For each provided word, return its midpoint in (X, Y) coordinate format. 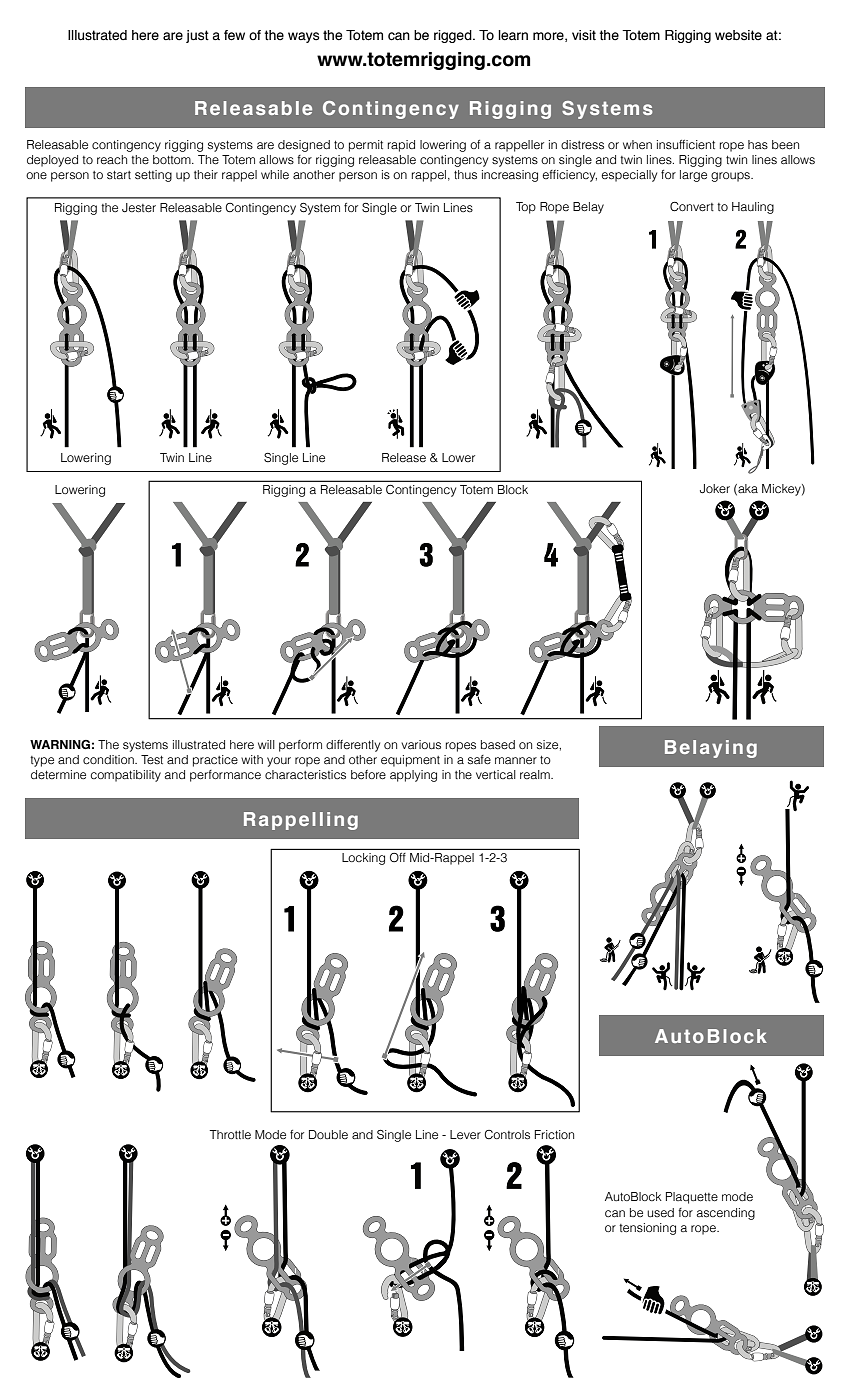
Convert (692, 207)
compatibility (126, 776)
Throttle (230, 1134)
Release (404, 457)
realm (536, 774)
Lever (465, 1134)
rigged (454, 36)
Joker (715, 489)
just (197, 36)
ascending (726, 1214)
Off (398, 857)
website (738, 35)
